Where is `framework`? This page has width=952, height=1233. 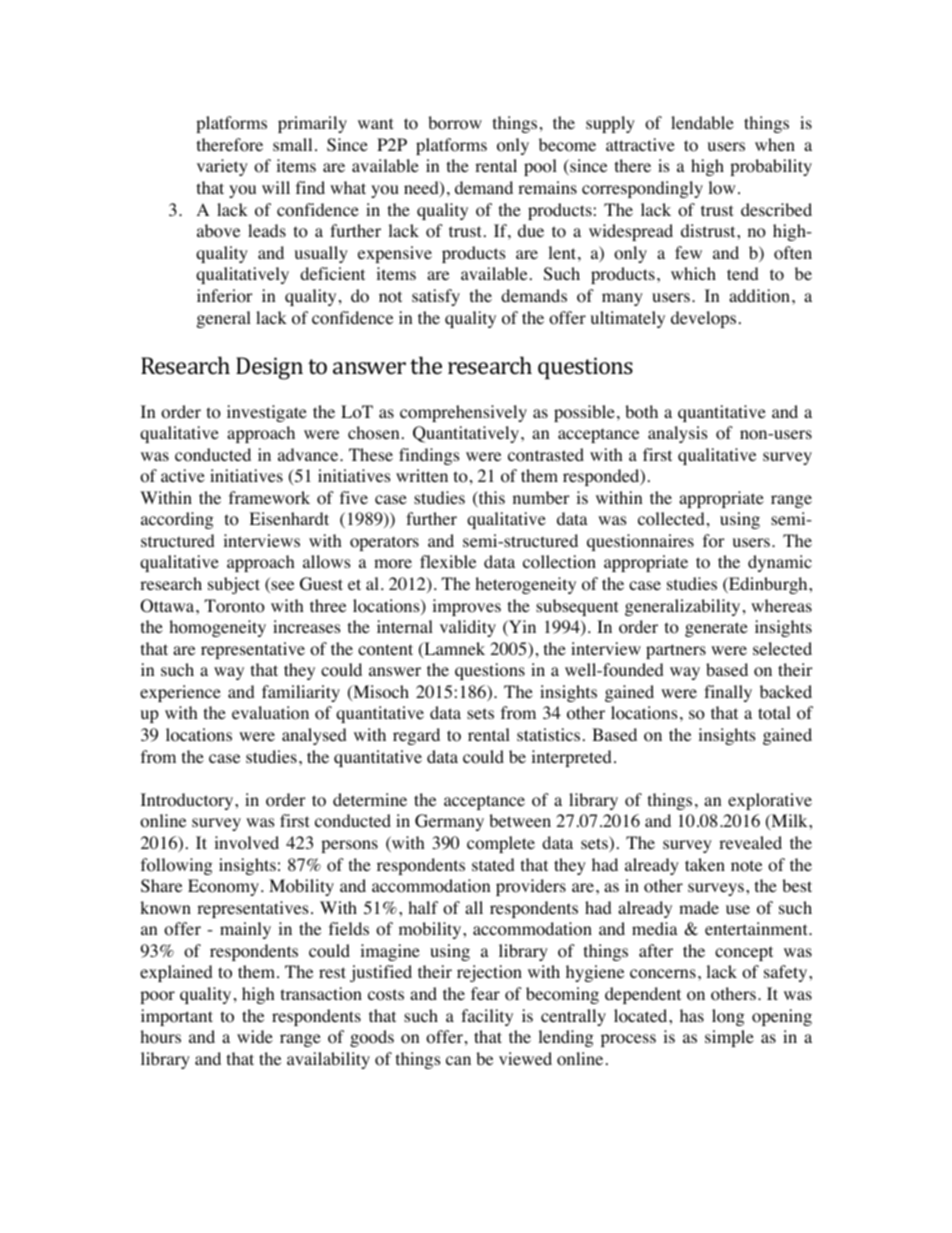
framework is located at coordinates (269, 498).
